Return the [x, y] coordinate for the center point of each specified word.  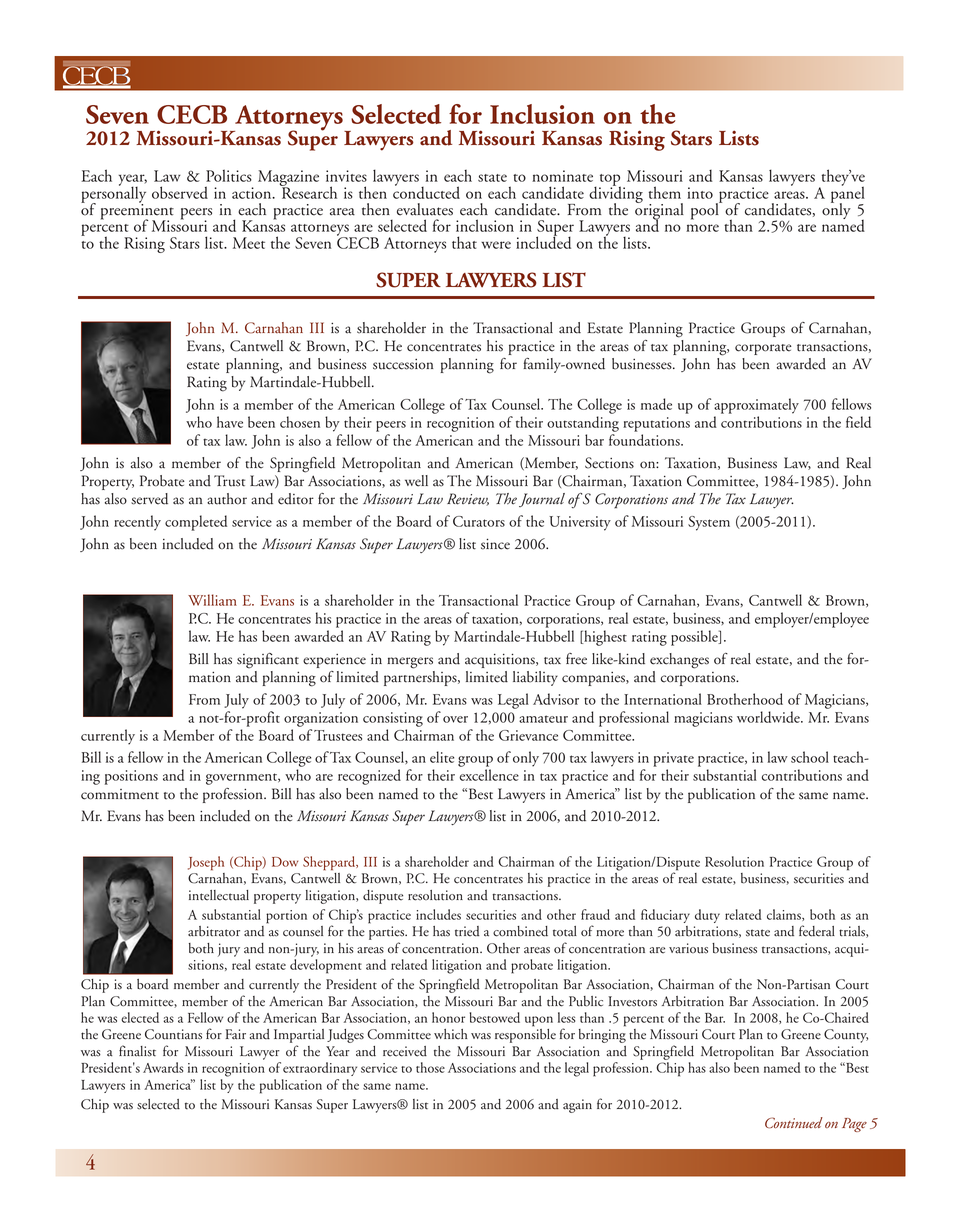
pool [706, 210]
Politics [229, 175]
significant [268, 661]
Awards [163, 1067]
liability [535, 678]
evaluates [425, 209]
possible [695, 638]
